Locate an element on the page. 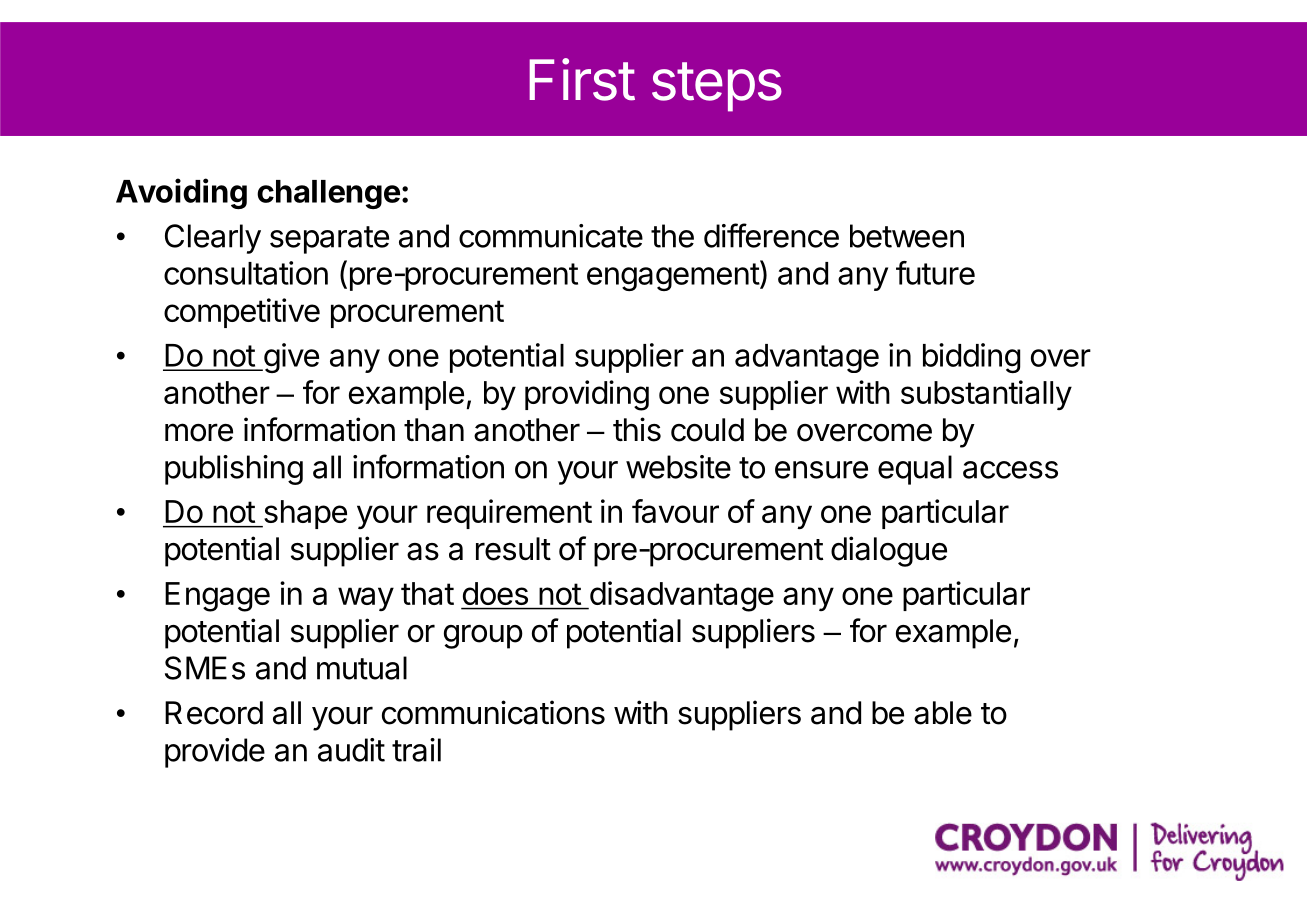 The height and width of the page is (924, 1307). shape is located at coordinates (304, 514).
